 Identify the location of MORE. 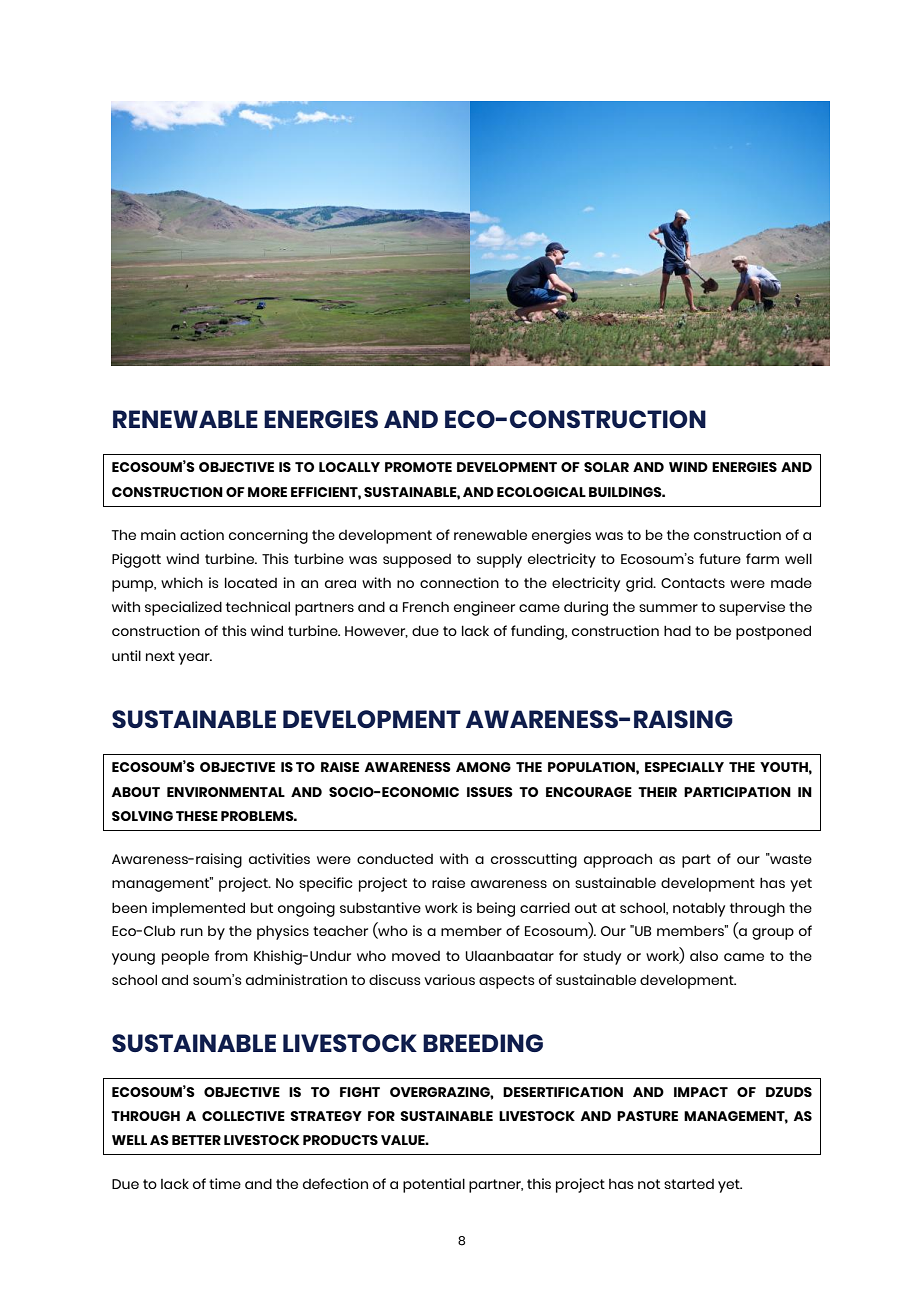
(267, 492).
